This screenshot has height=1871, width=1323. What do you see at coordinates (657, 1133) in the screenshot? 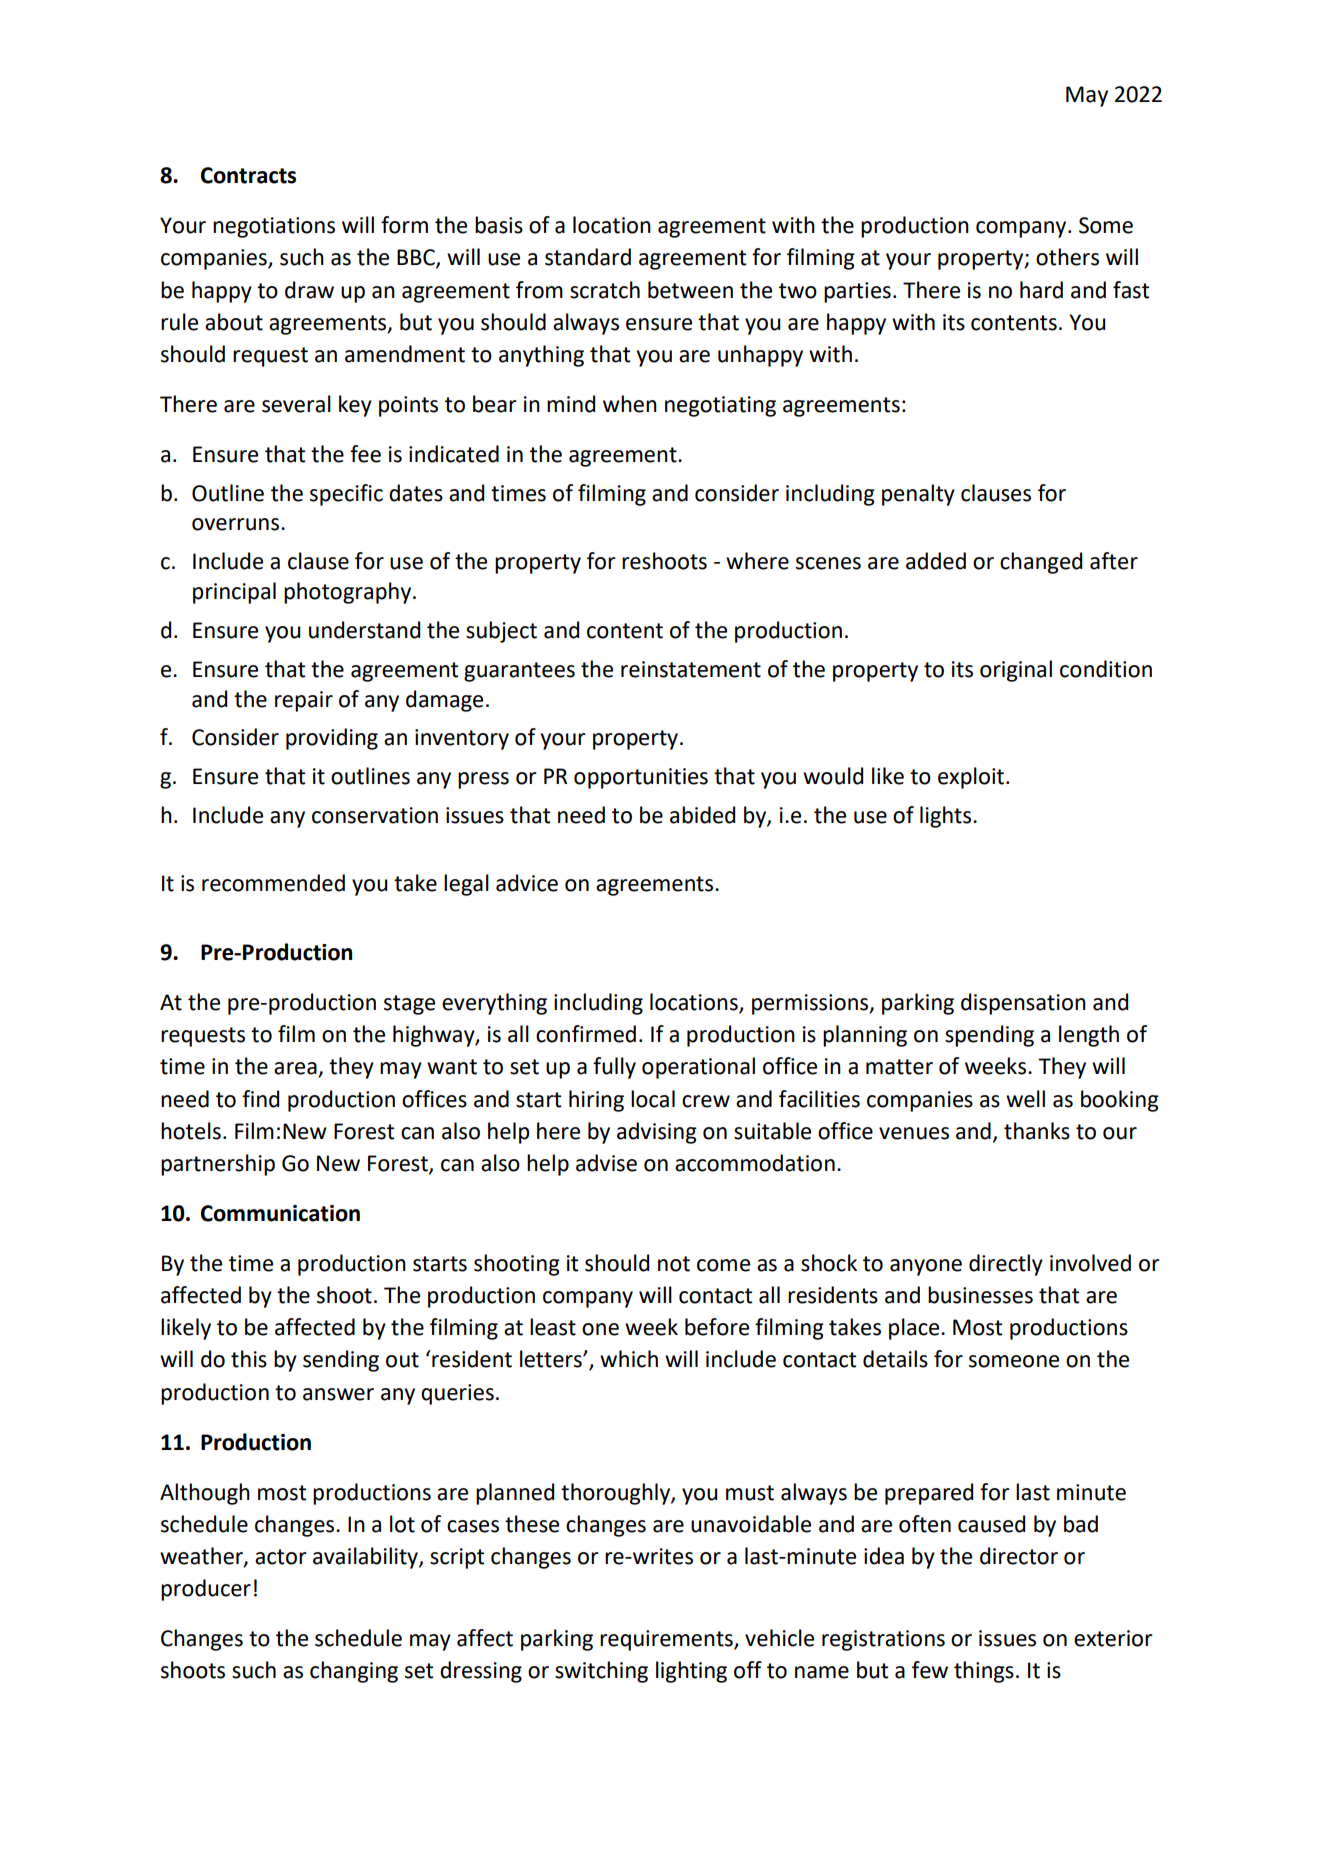
I see `advising` at bounding box center [657, 1133].
